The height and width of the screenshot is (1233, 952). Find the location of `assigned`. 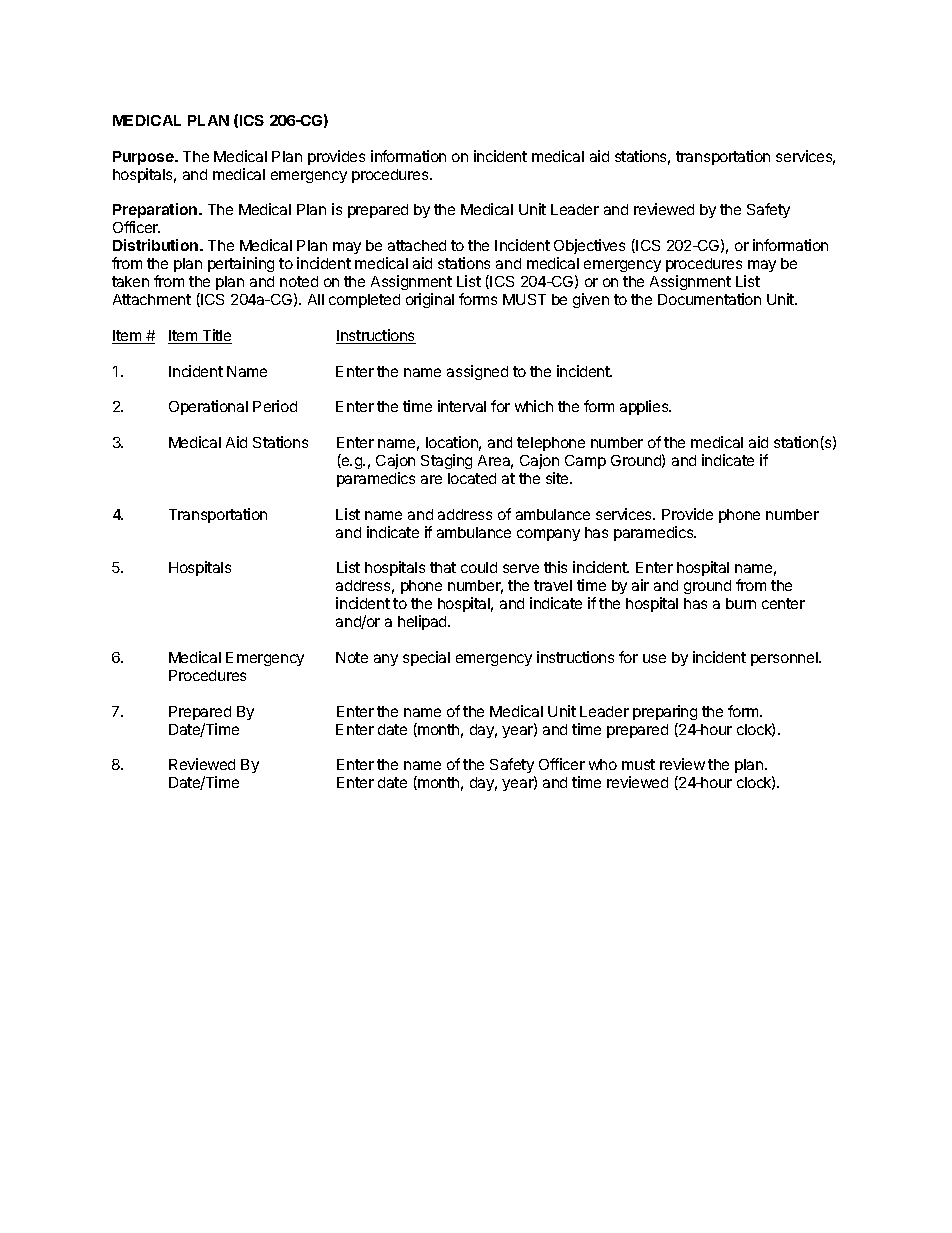

assigned is located at coordinates (477, 372).
